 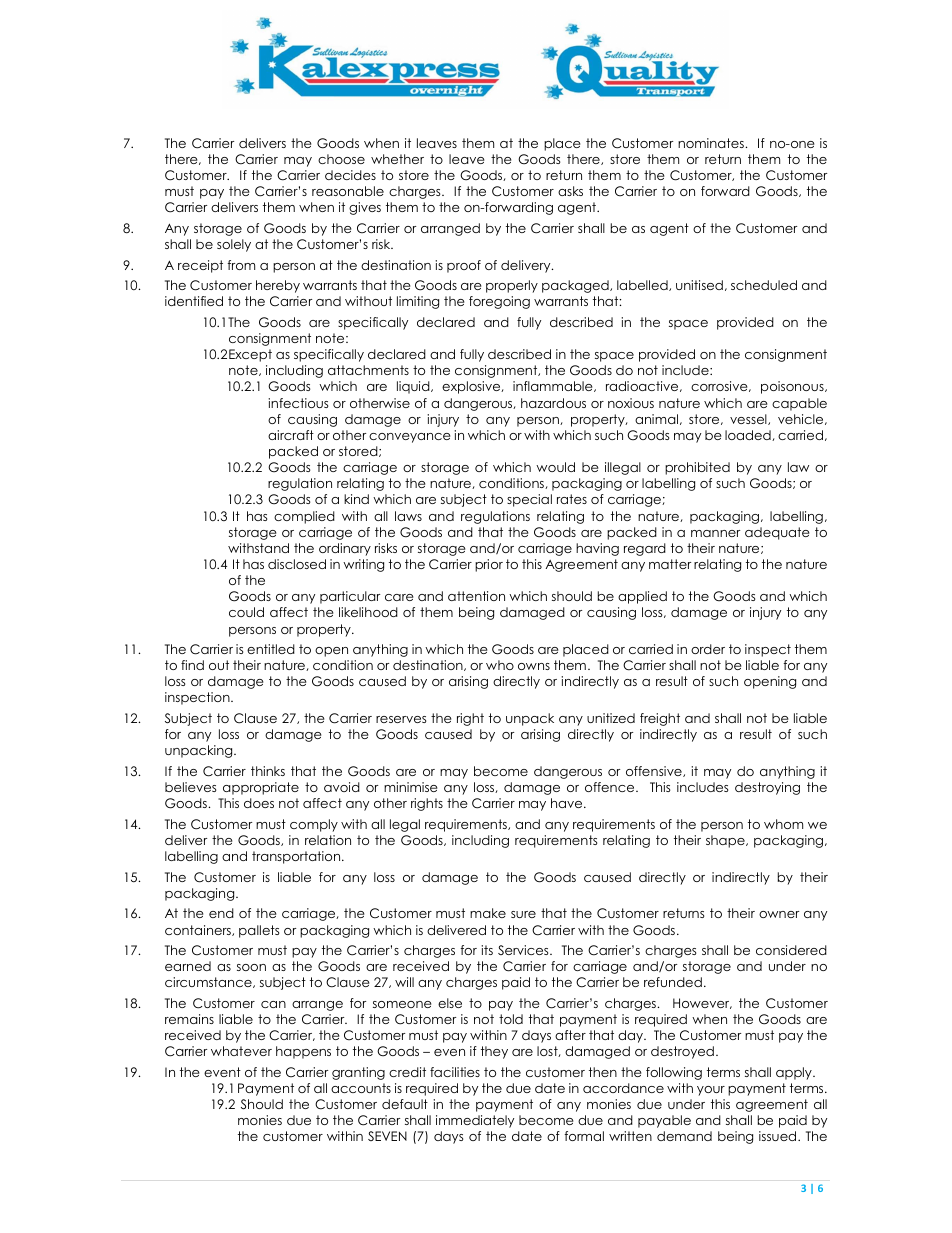 What do you see at coordinates (341, 159) in the screenshot?
I see `choose` at bounding box center [341, 159].
